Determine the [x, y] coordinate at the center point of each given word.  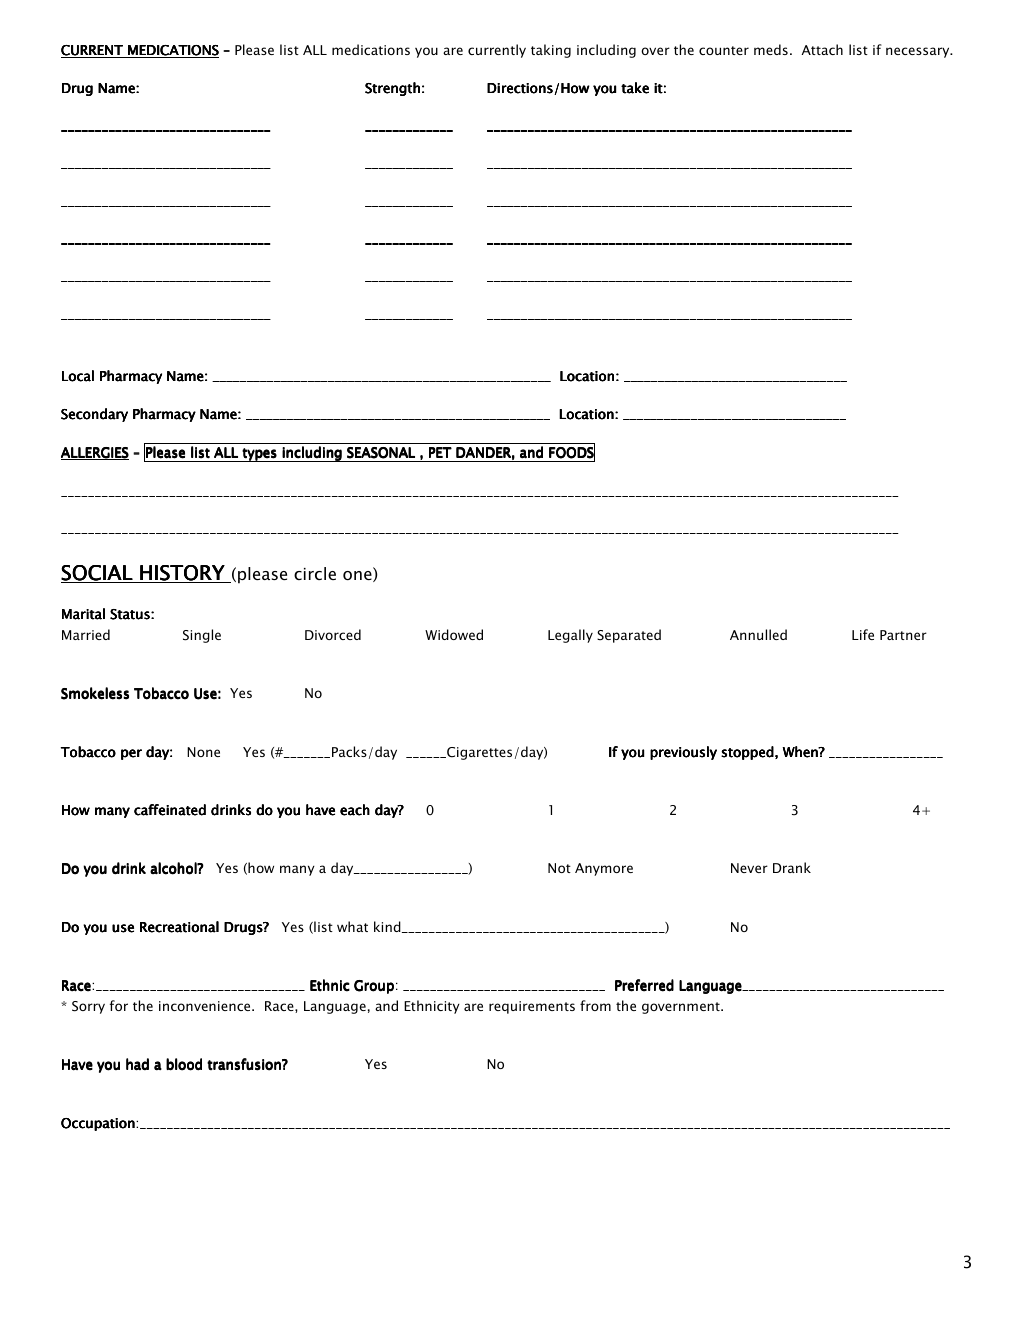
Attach [822, 49]
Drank [792, 867]
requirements [532, 1007]
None [203, 752]
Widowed [454, 634]
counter [724, 50]
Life [863, 634]
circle [315, 573]
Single [202, 636]
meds [771, 49]
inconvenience [206, 1006]
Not [559, 868]
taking [551, 51]
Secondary [94, 415]
